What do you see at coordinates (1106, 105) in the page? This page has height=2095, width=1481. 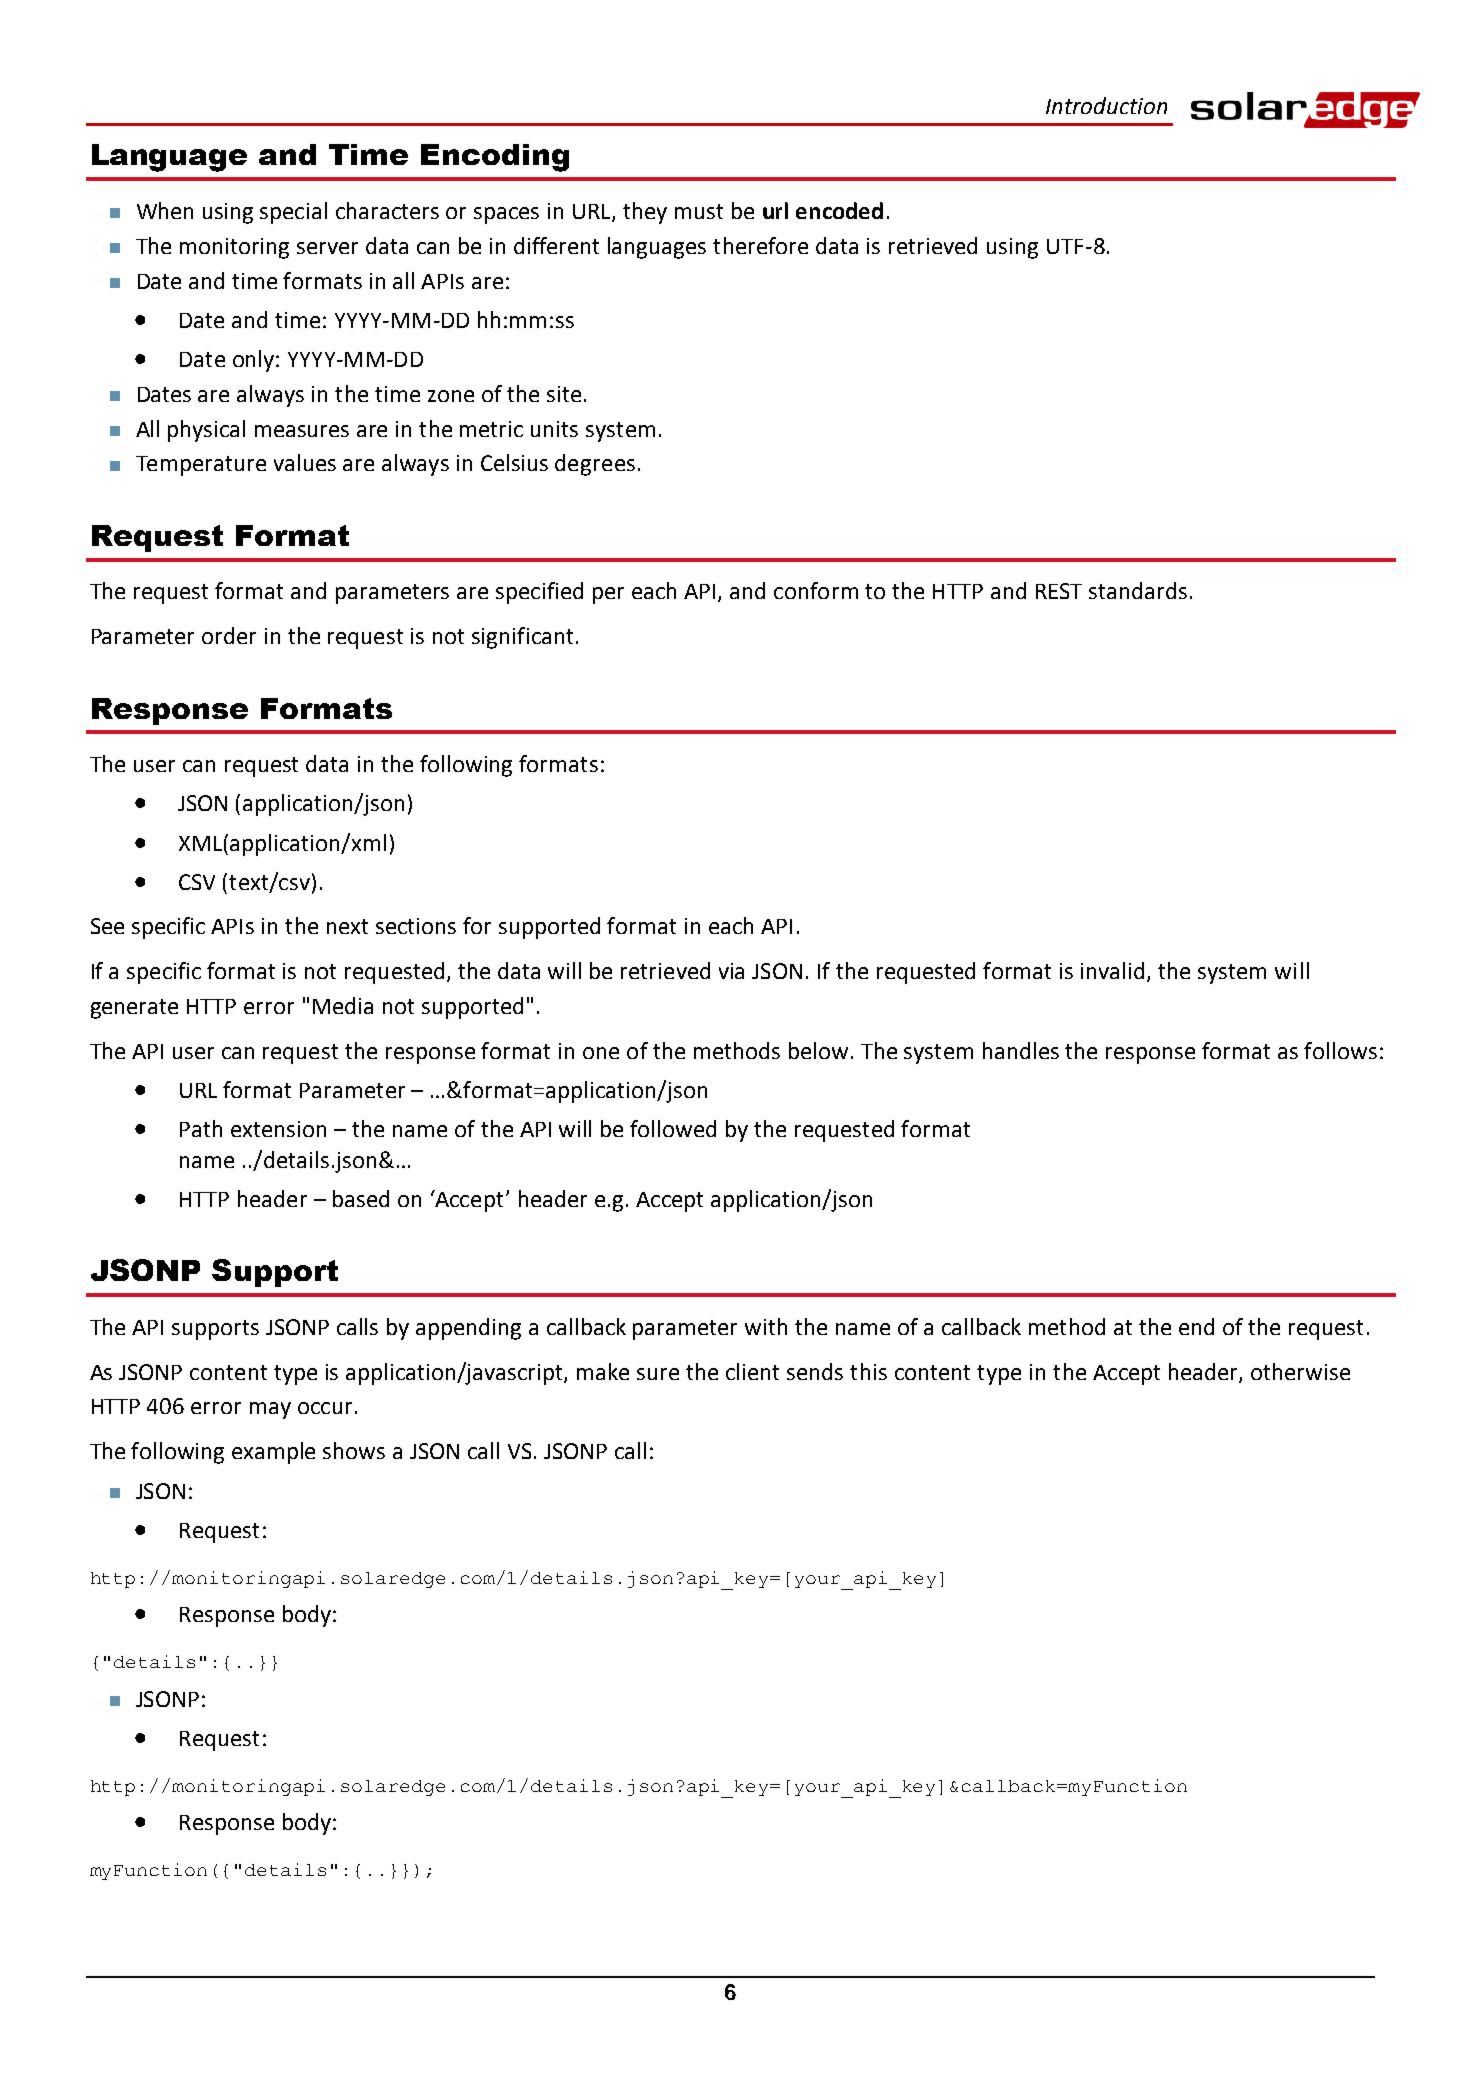 I see `Introduction` at bounding box center [1106, 105].
